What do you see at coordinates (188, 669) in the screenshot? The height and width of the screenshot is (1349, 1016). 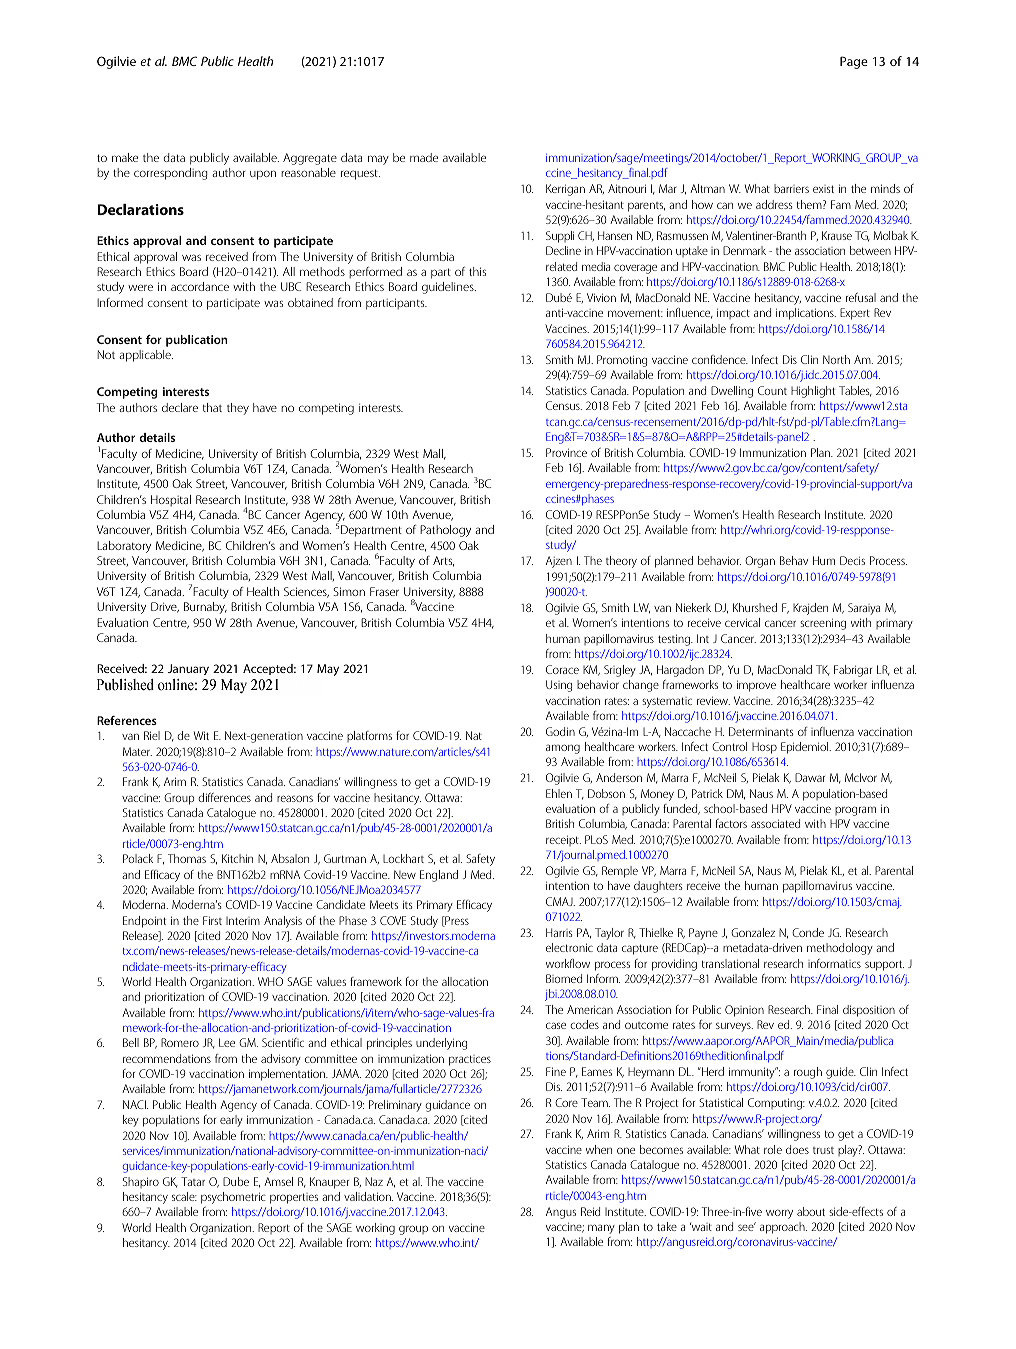 I see `January` at bounding box center [188, 669].
